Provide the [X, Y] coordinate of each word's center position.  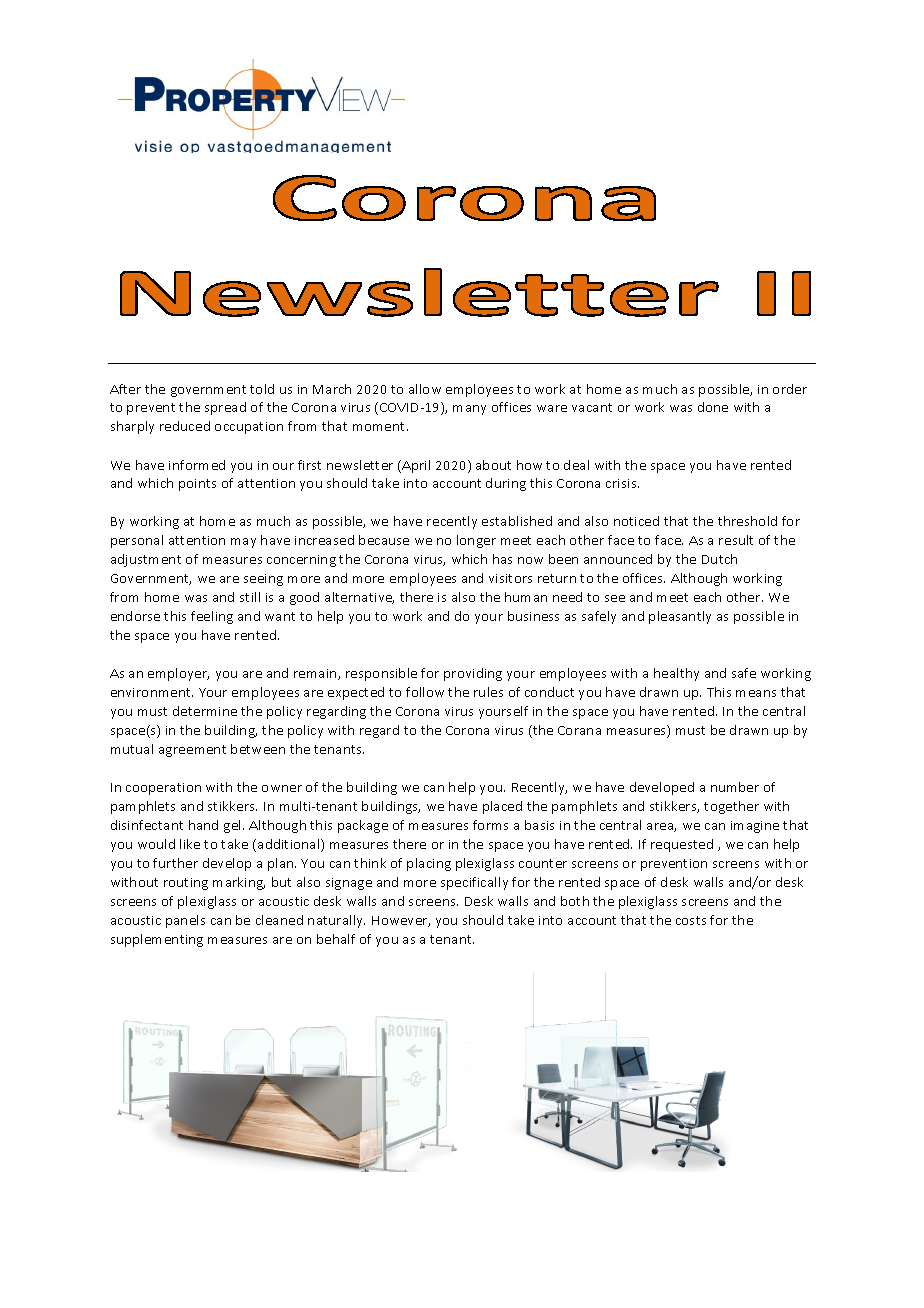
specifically [474, 883]
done [713, 407]
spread [225, 408]
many [469, 410]
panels [185, 921]
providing [473, 674]
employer [178, 674]
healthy [676, 674]
